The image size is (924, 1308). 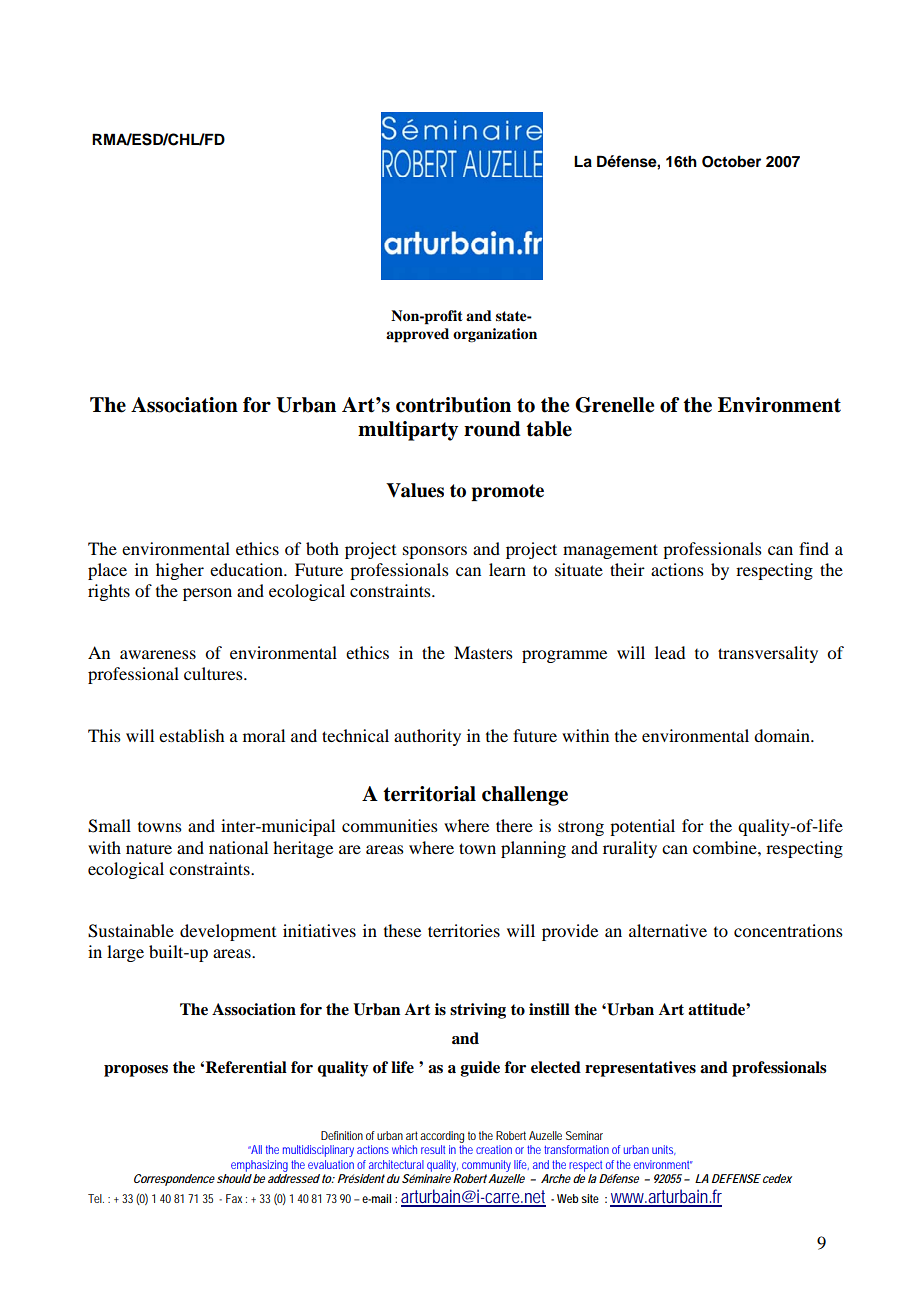 What do you see at coordinates (483, 652) in the document?
I see `Masters` at bounding box center [483, 652].
